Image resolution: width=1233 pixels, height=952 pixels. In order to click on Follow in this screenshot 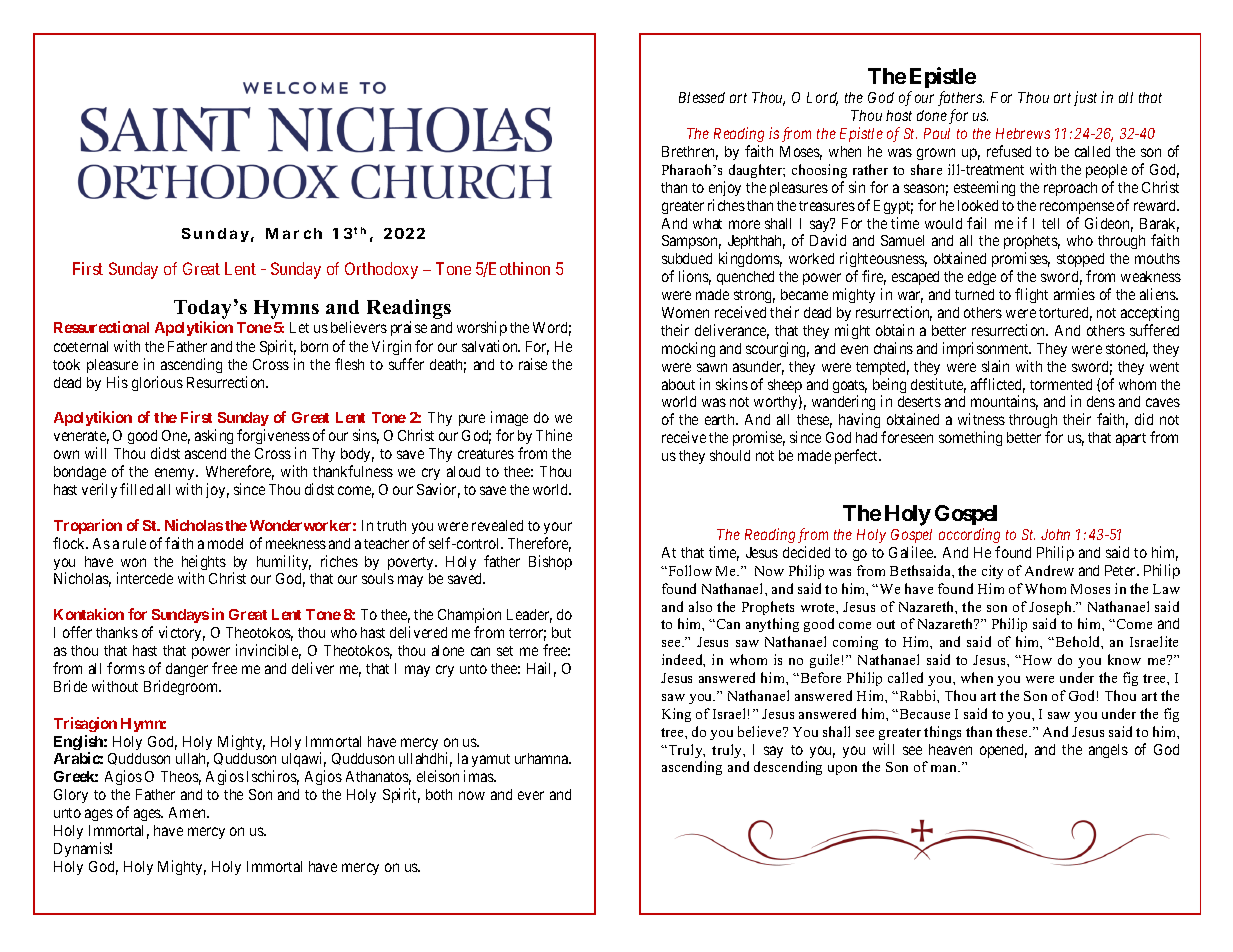, I will do `click(689, 570)`.
